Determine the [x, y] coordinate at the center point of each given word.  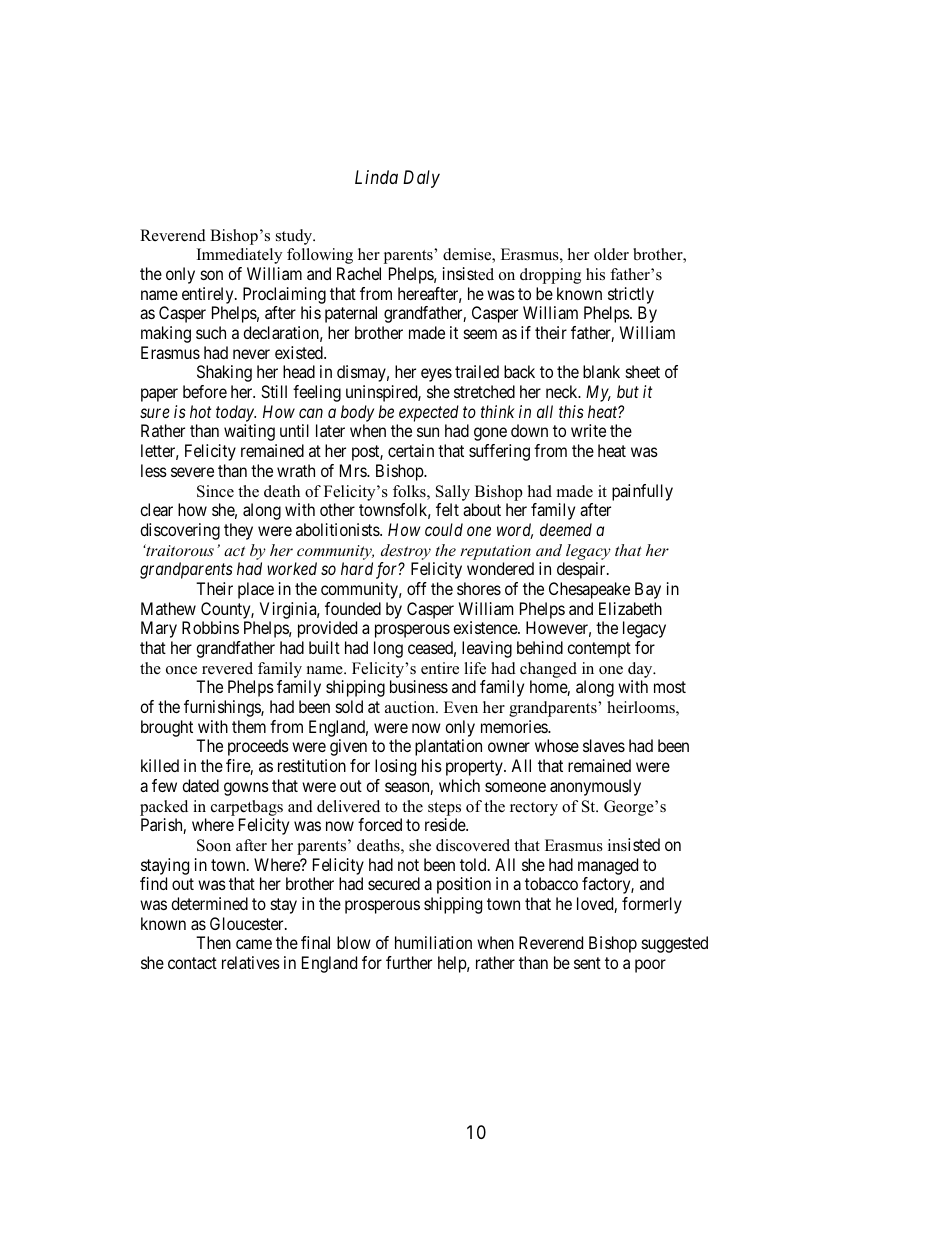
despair [582, 570]
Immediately [239, 256]
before [205, 391]
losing [395, 767]
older [611, 254]
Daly [421, 179]
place [256, 590]
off [417, 588]
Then [213, 942]
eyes [436, 375]
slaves [604, 745]
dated [200, 785]
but [628, 391]
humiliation [433, 942]
